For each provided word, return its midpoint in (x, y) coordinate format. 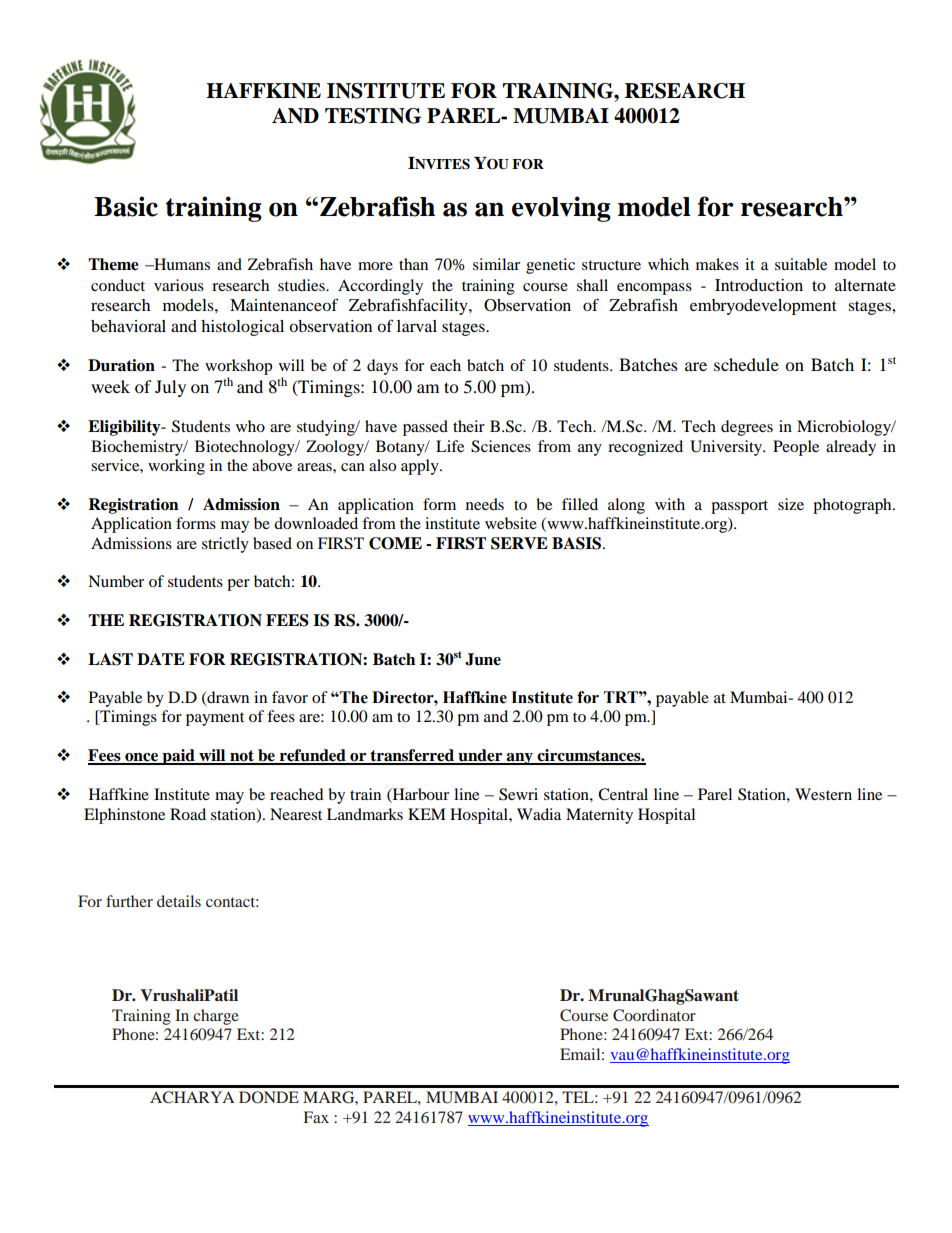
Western (823, 794)
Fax (316, 1117)
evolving (561, 209)
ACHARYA (192, 1097)
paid (178, 757)
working (176, 467)
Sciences (501, 446)
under (480, 756)
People (796, 448)
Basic (126, 206)
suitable (801, 264)
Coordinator (654, 1015)
